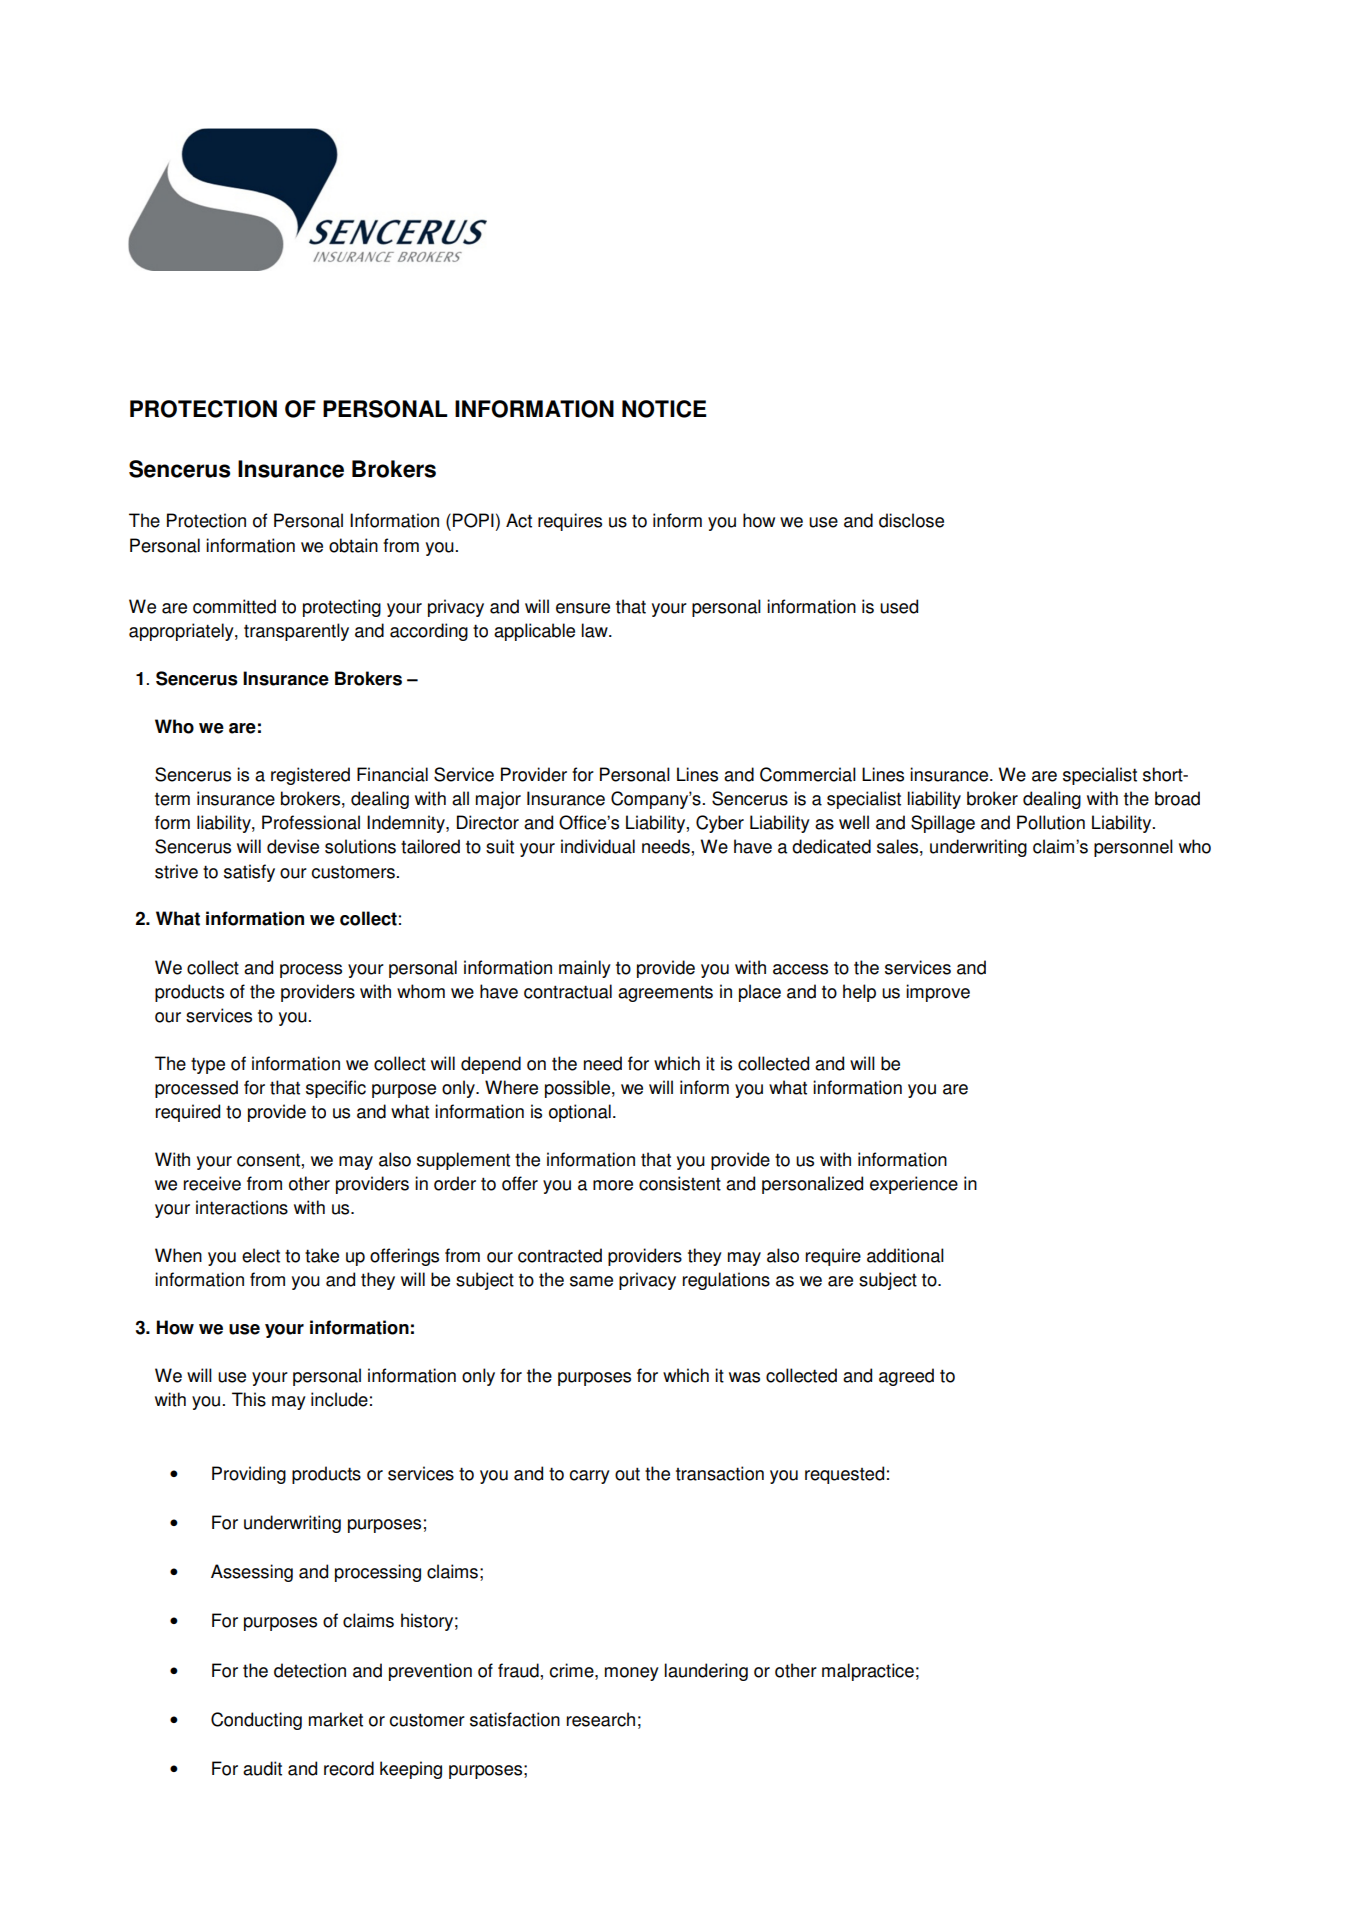 This image has height=1913, width=1352. What do you see at coordinates (726, 1281) in the image?
I see `regulations` at bounding box center [726, 1281].
